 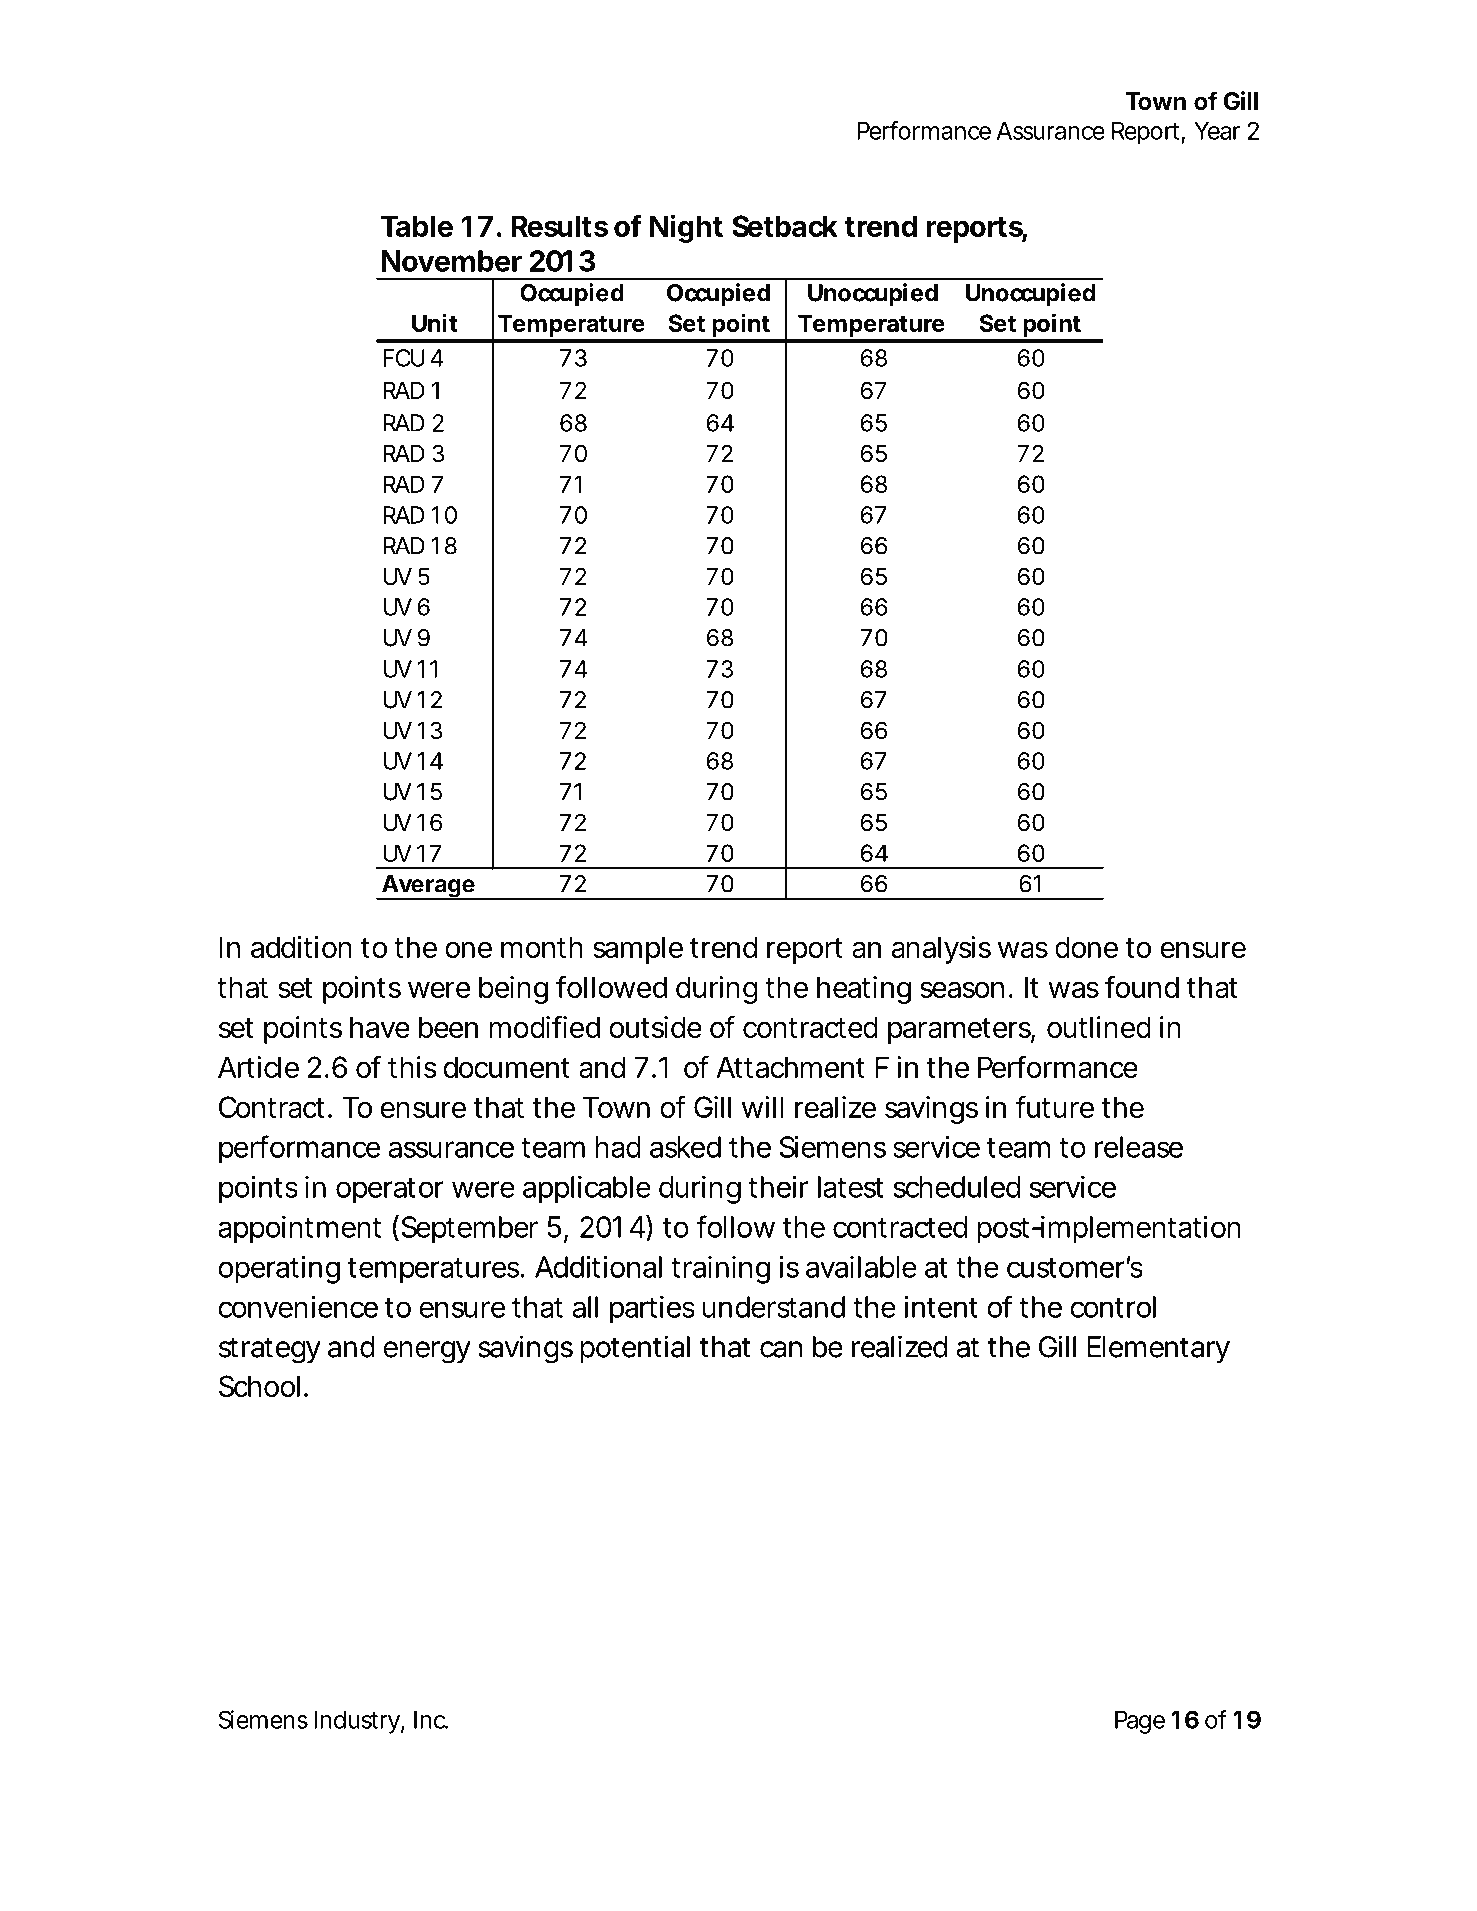 I want to click on Average, so click(x=428, y=887).
